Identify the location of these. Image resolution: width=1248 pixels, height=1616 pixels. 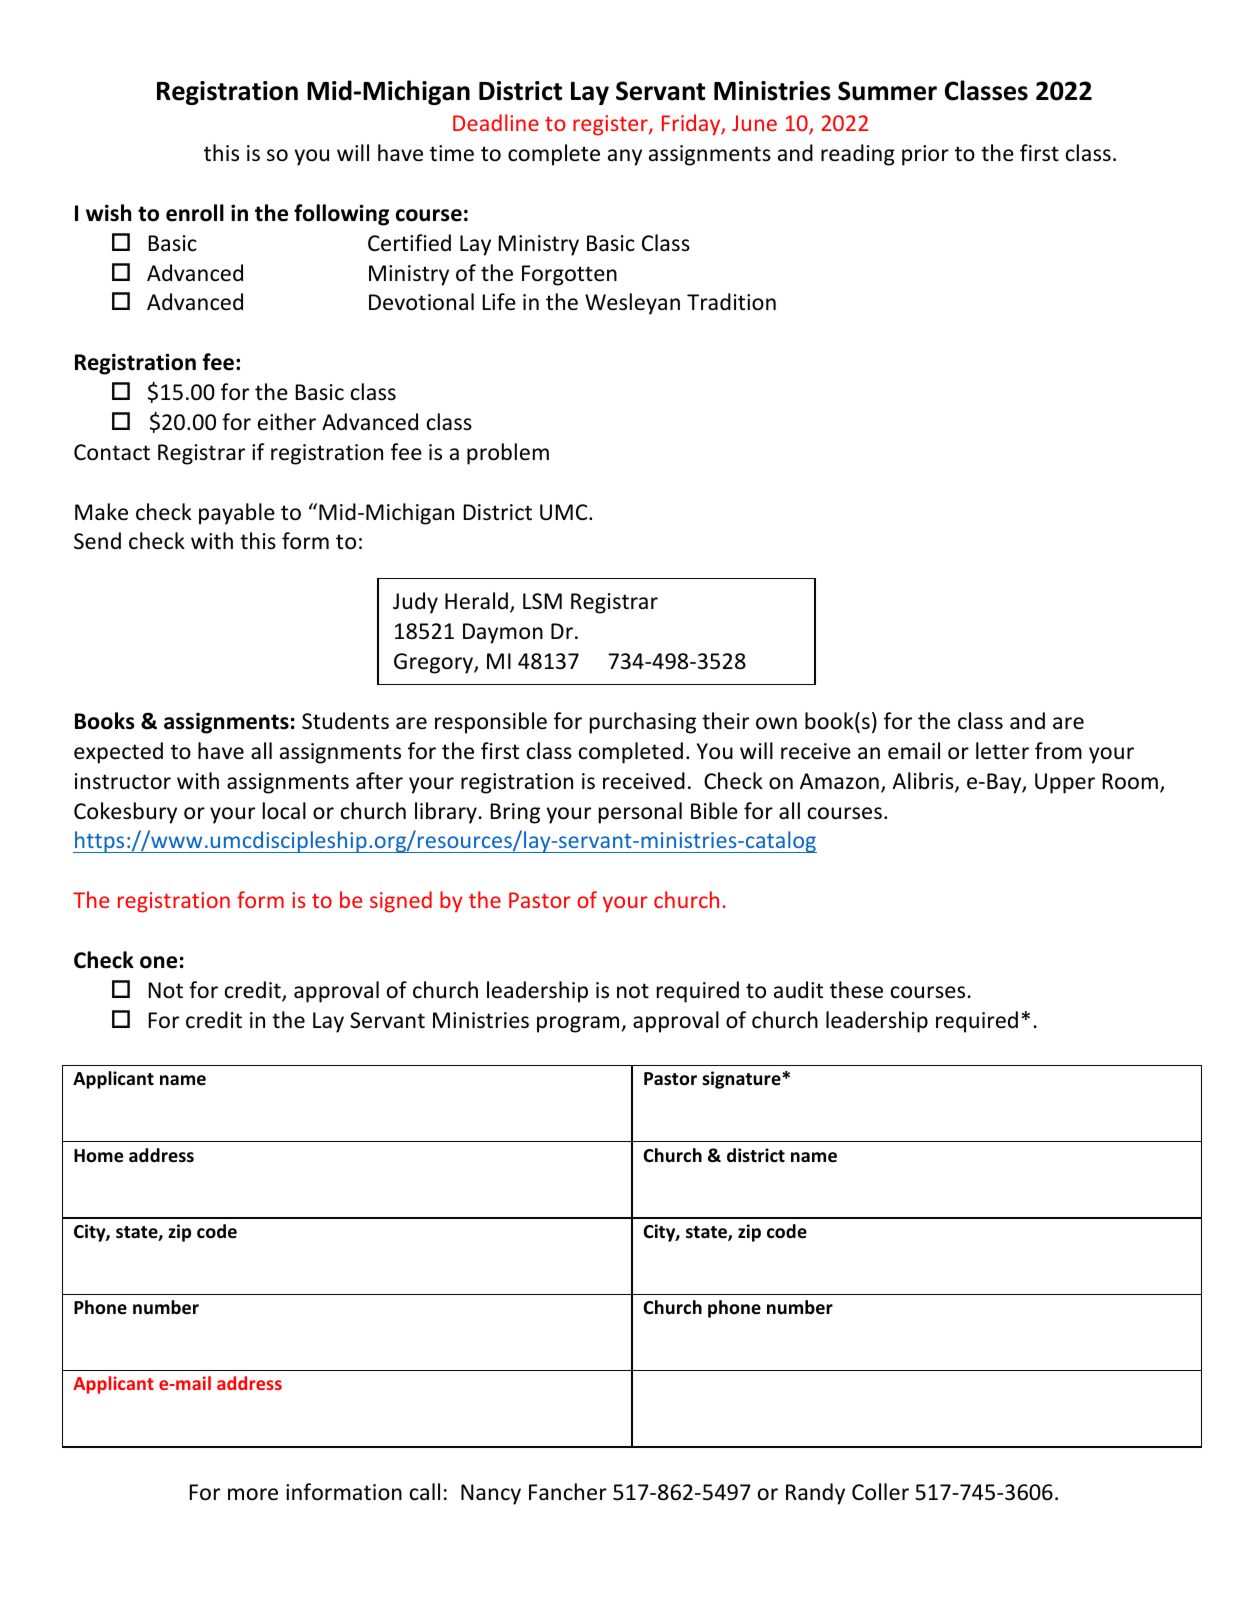
(856, 990).
